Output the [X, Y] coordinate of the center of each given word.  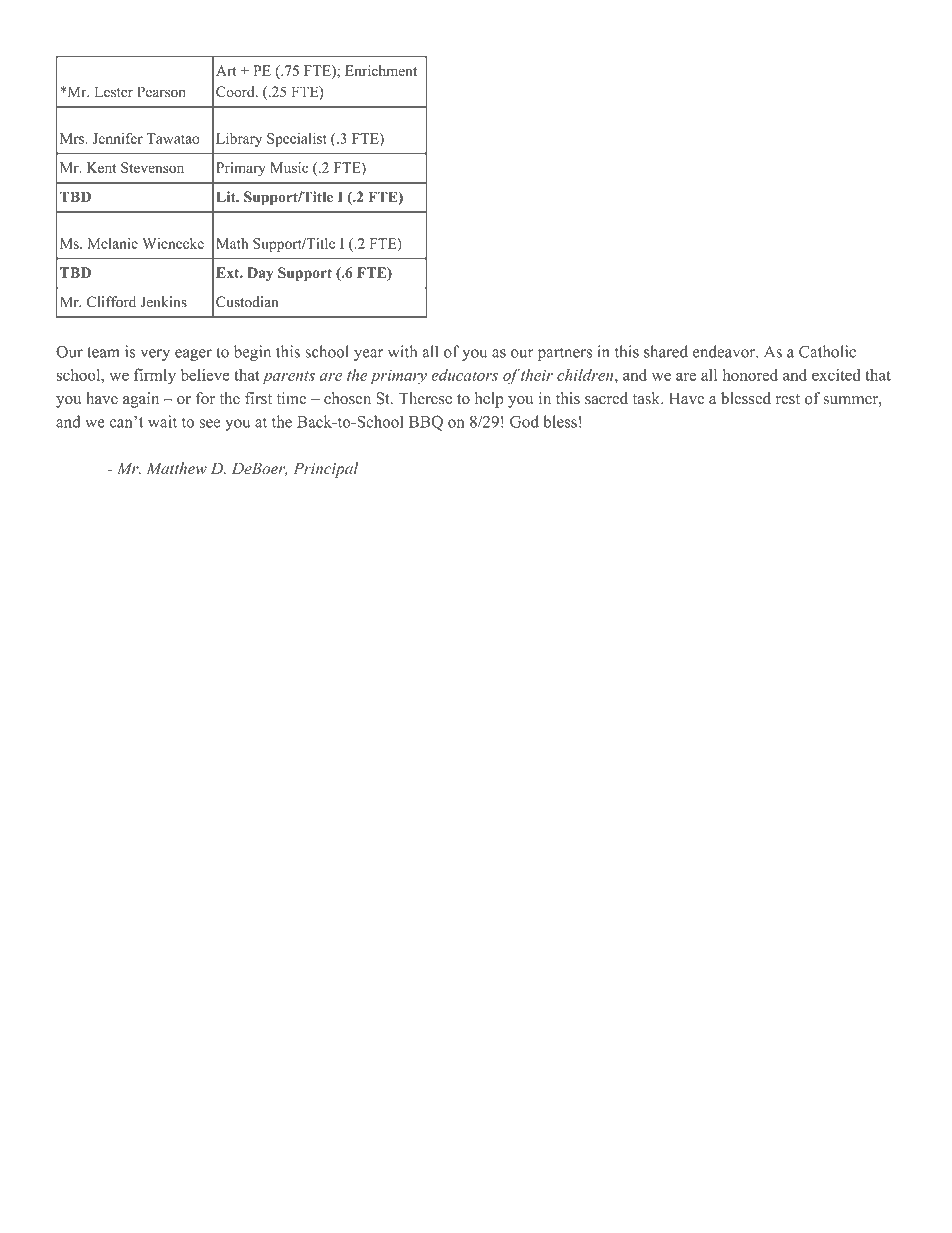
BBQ [426, 423]
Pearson [161, 92]
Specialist [297, 140]
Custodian [247, 302]
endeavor [725, 351]
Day [260, 274]
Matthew [177, 468]
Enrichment [381, 70]
